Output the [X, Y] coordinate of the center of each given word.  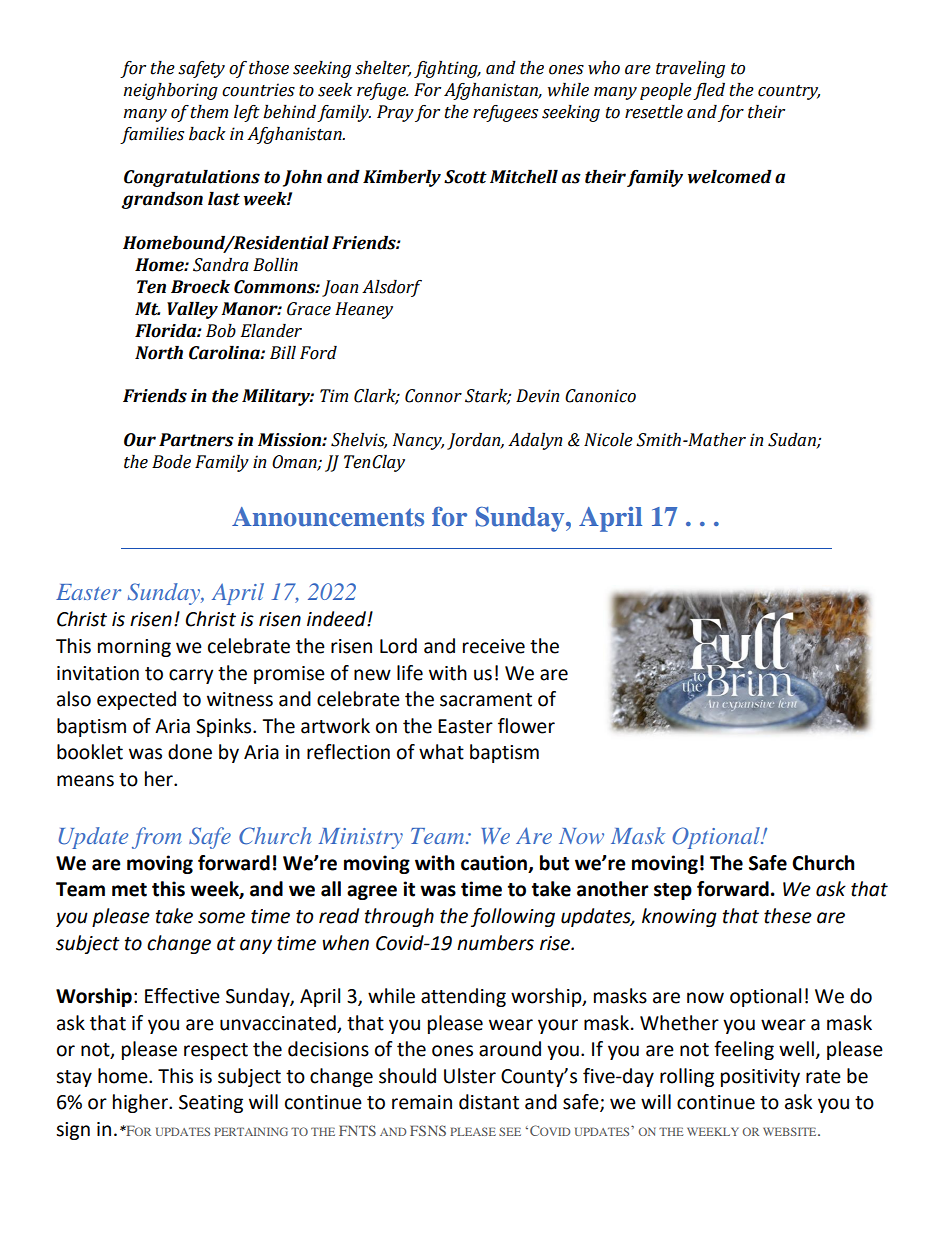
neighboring [170, 91]
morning [134, 648]
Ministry [361, 838]
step [673, 891]
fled [709, 91]
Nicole [608, 440]
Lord [398, 646]
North [159, 353]
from [157, 838]
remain [422, 1102]
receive [494, 646]
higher [141, 1103]
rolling [687, 1077]
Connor [433, 396]
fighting [447, 69]
